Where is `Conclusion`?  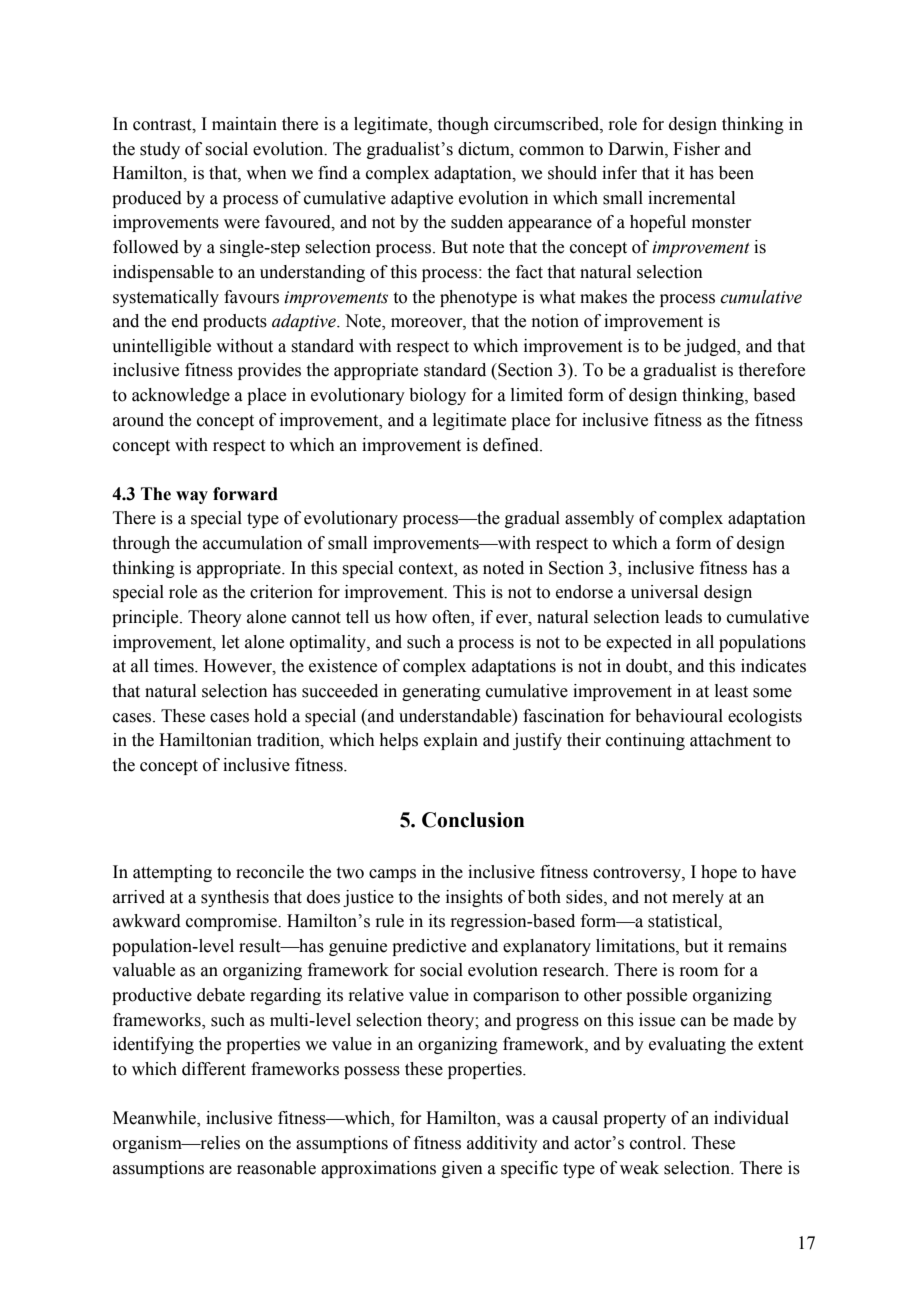
Conclusion is located at coordinates (473, 820).
